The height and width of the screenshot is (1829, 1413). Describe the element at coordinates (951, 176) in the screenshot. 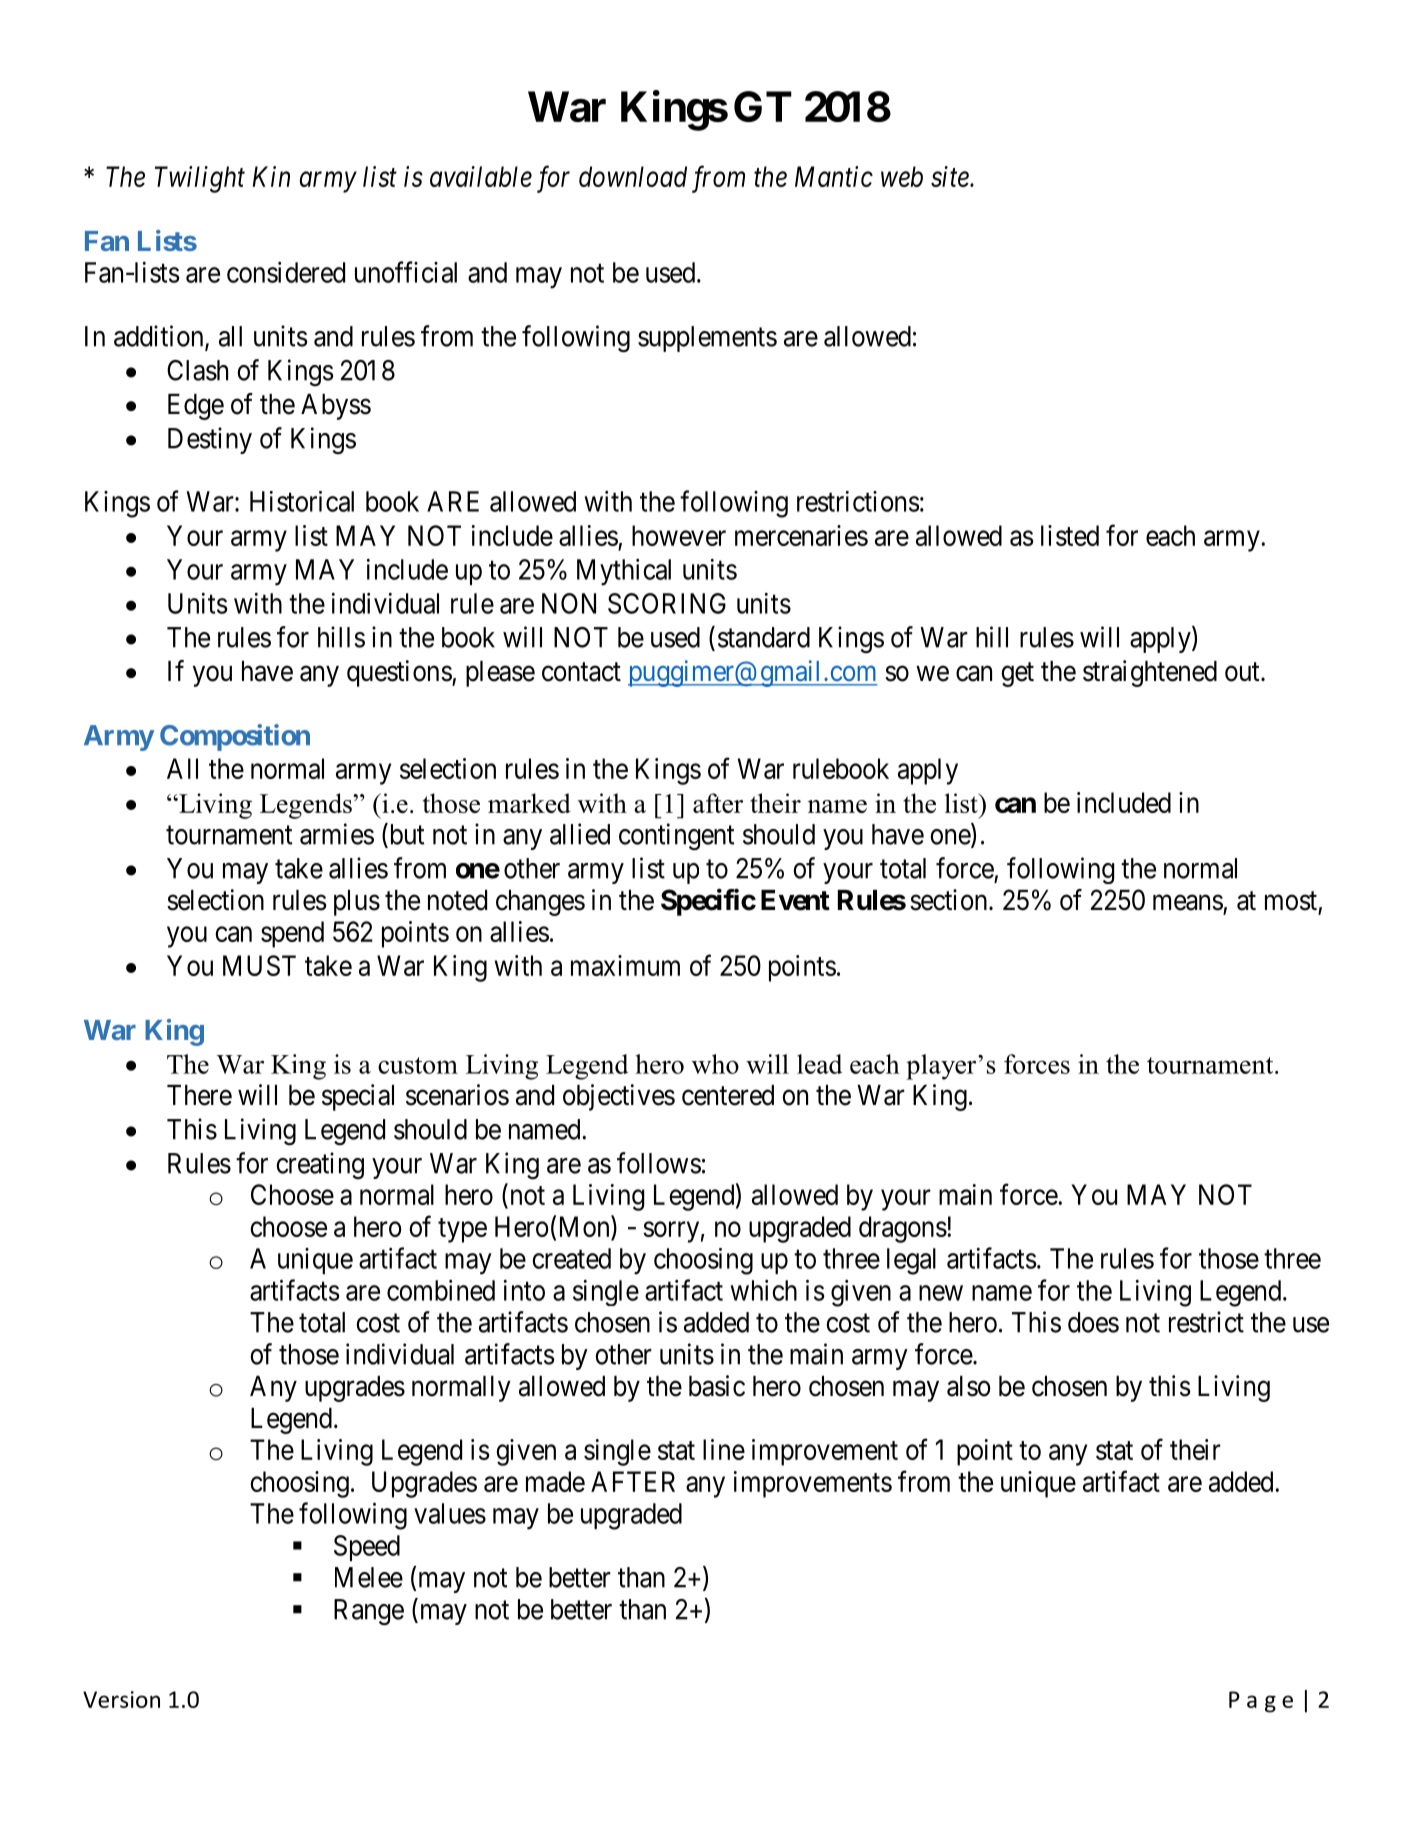

I see `site` at that location.
